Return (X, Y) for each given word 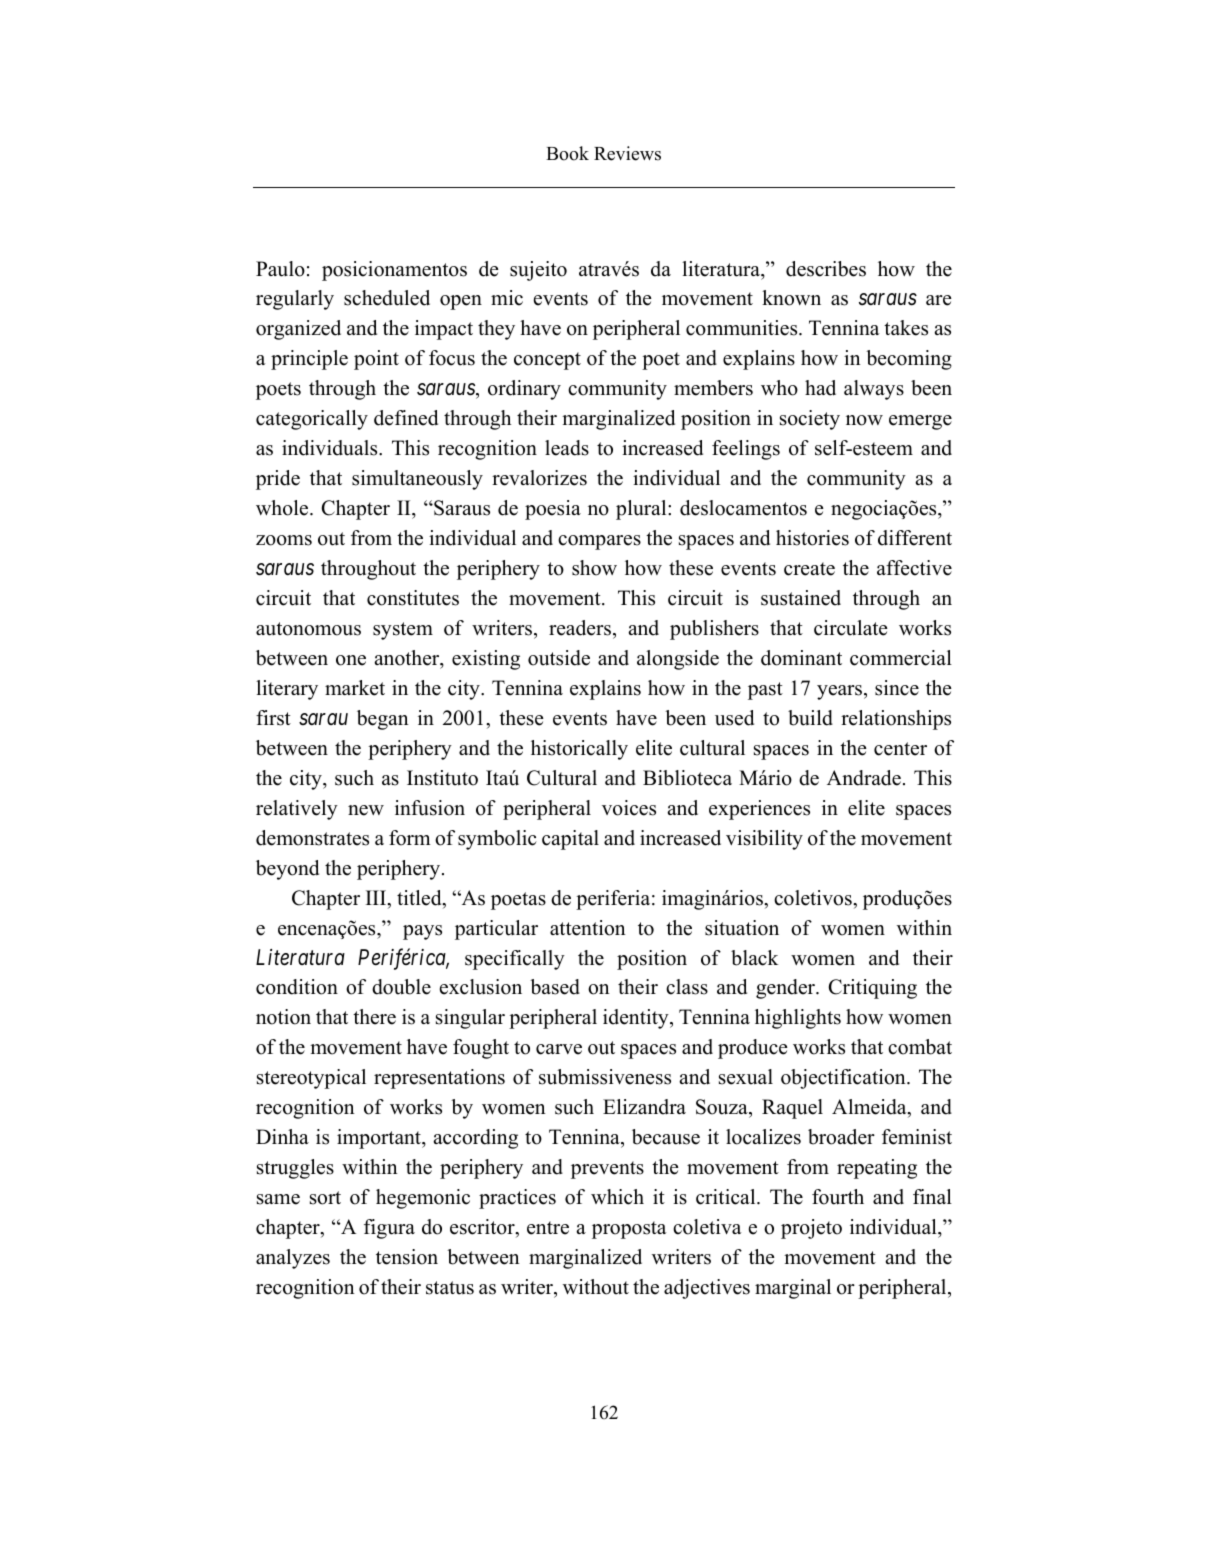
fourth (838, 1197)
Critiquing (873, 989)
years (841, 692)
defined (406, 418)
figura (389, 1229)
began (383, 720)
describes (826, 269)
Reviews (627, 153)
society (810, 420)
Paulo (280, 269)
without (596, 1287)
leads (567, 448)
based (555, 987)
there (374, 1017)
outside (559, 658)
